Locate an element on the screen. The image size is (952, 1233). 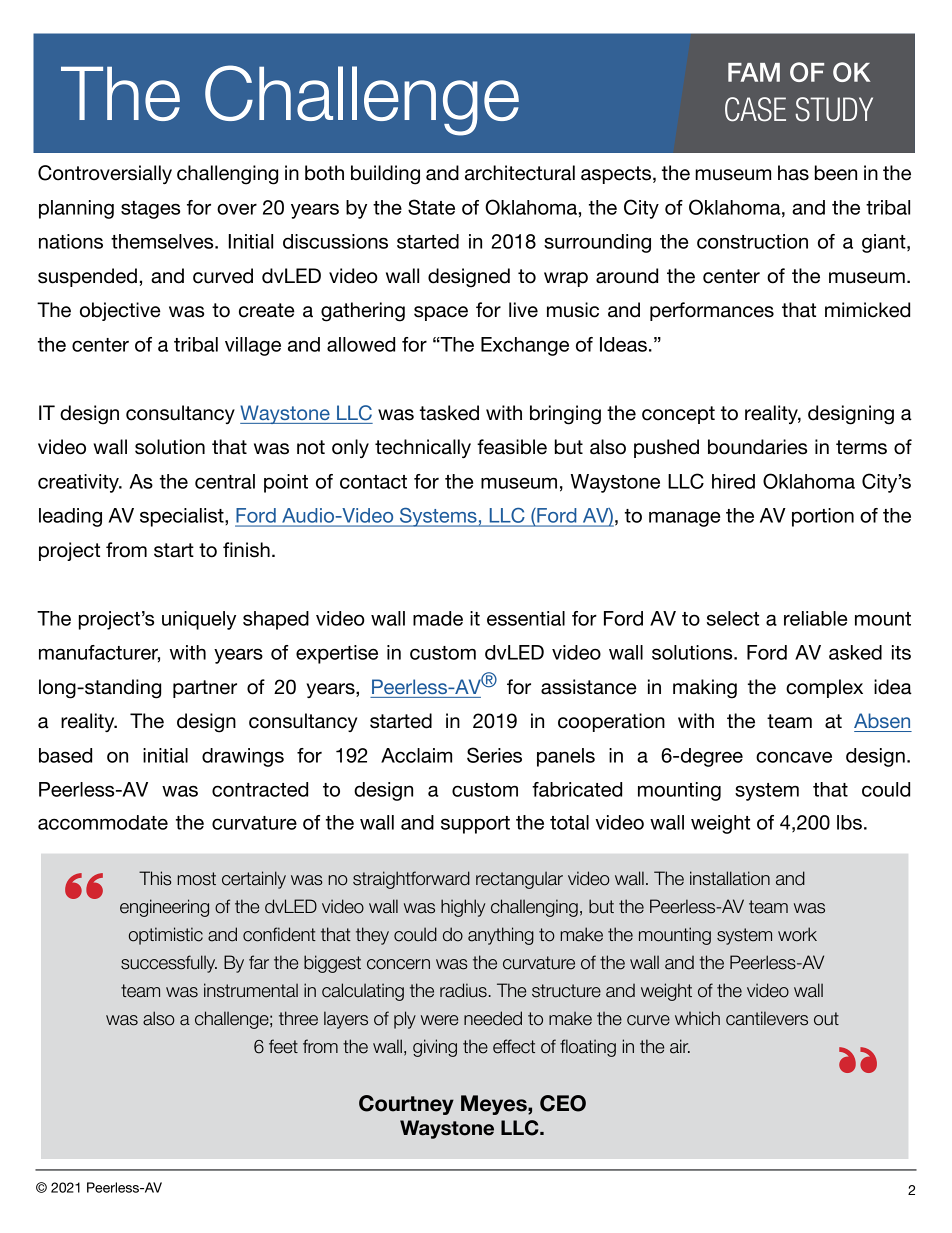
support is located at coordinates (475, 825).
